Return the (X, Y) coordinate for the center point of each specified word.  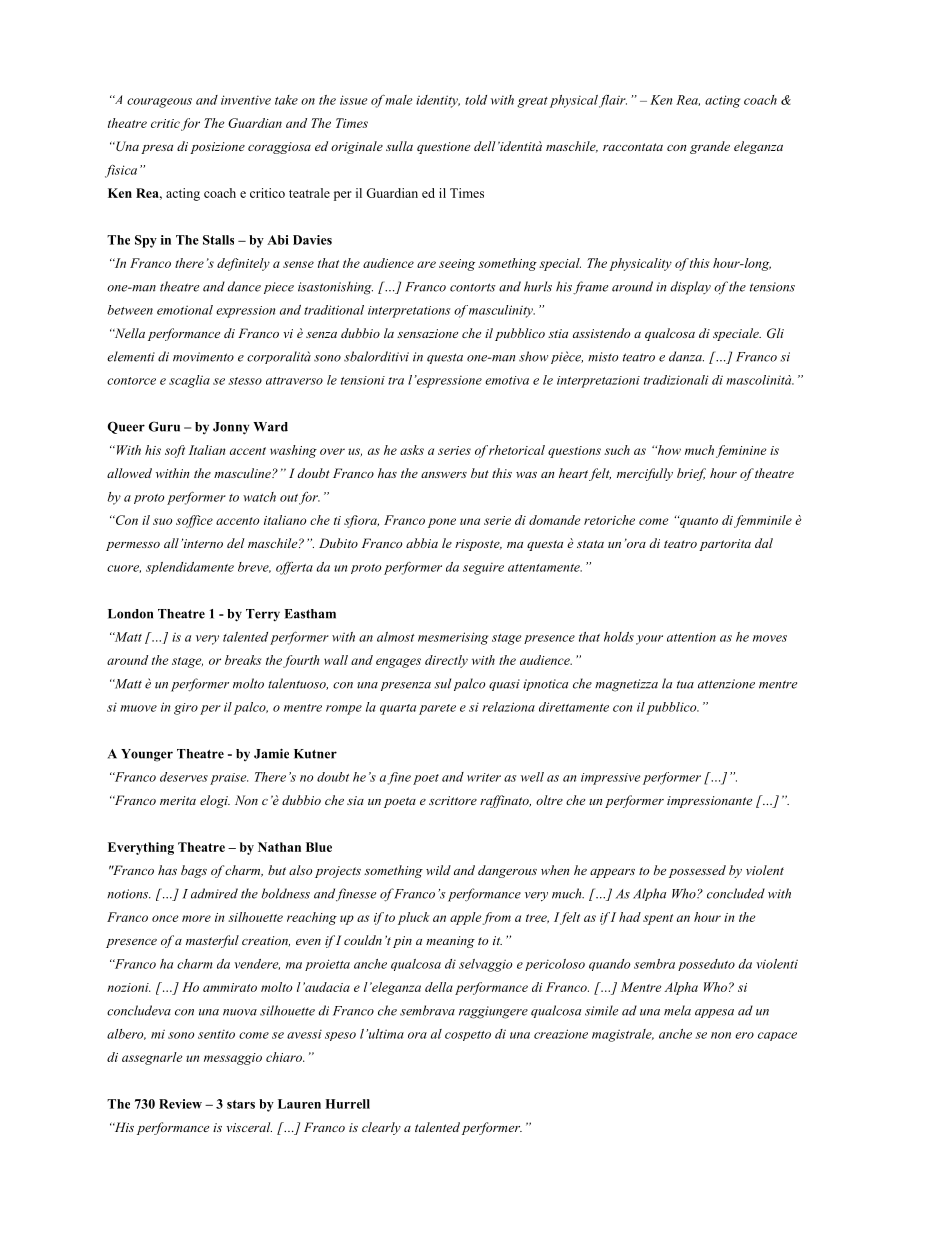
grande (710, 147)
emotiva (507, 380)
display (690, 288)
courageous (159, 103)
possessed (697, 871)
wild (438, 870)
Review (180, 1104)
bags (194, 871)
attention (691, 637)
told (476, 100)
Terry (263, 615)
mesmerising (453, 638)
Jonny (231, 428)
